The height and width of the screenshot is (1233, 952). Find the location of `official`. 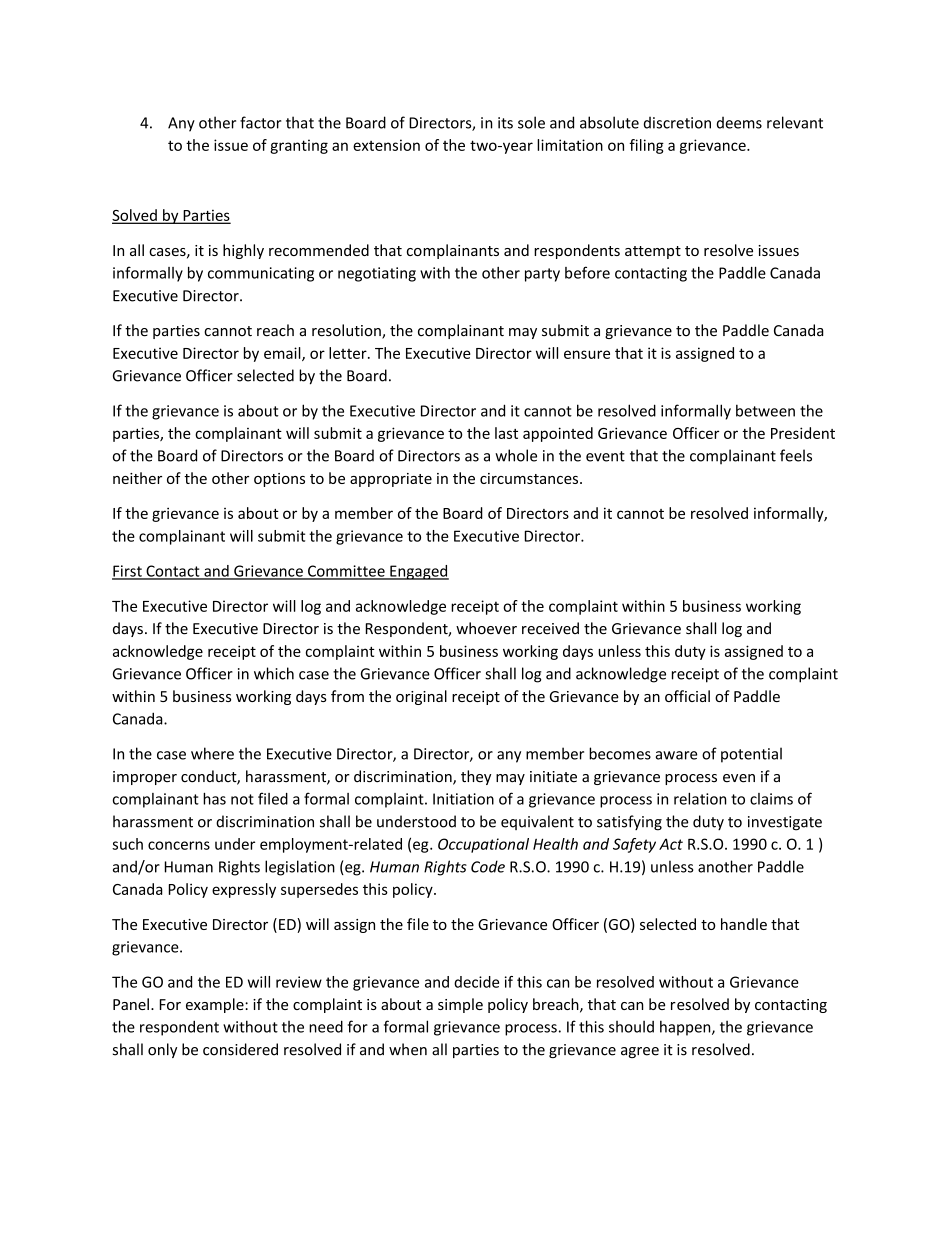

official is located at coordinates (687, 696).
